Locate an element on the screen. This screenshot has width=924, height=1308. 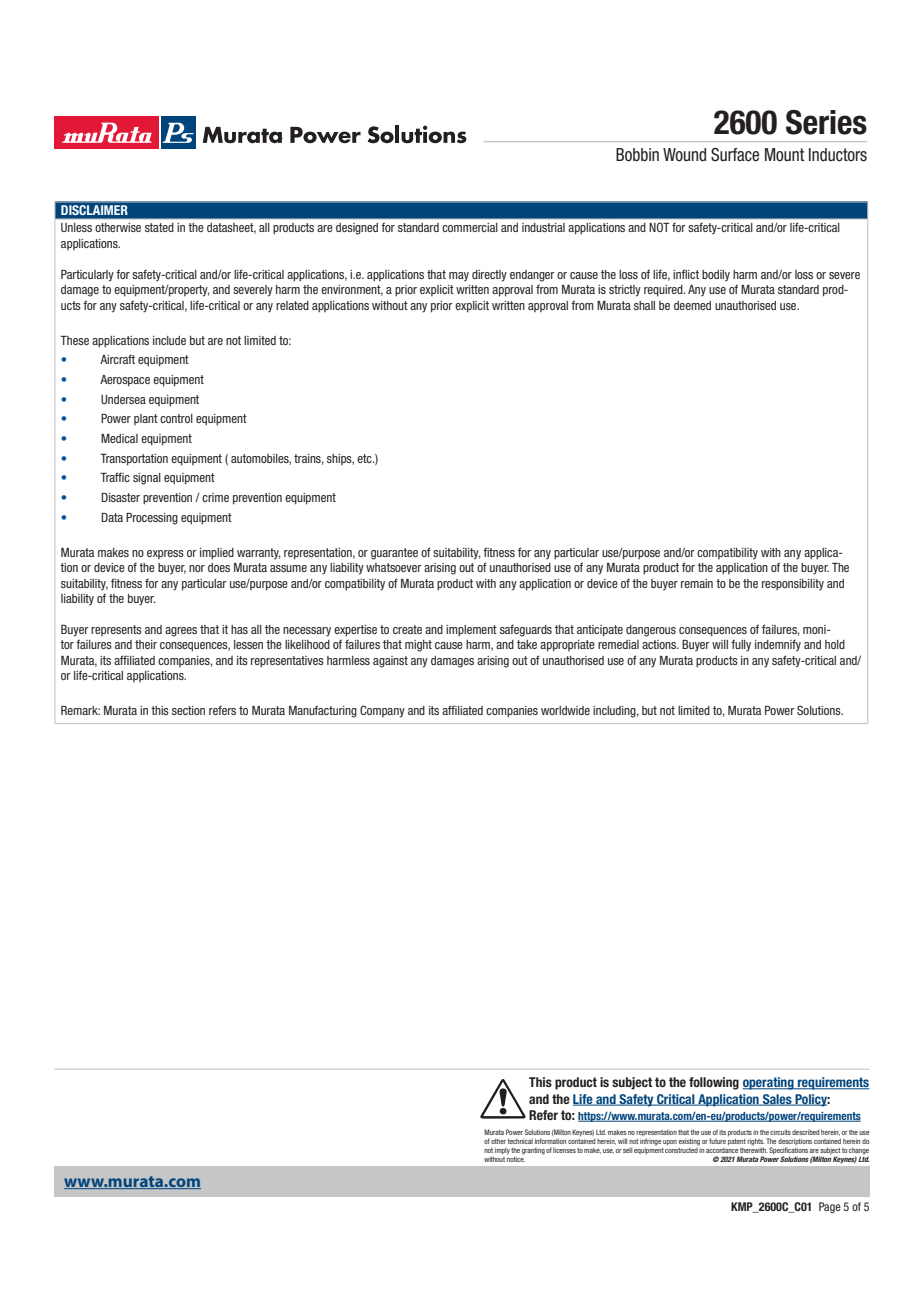
notice is located at coordinates (516, 1158).
